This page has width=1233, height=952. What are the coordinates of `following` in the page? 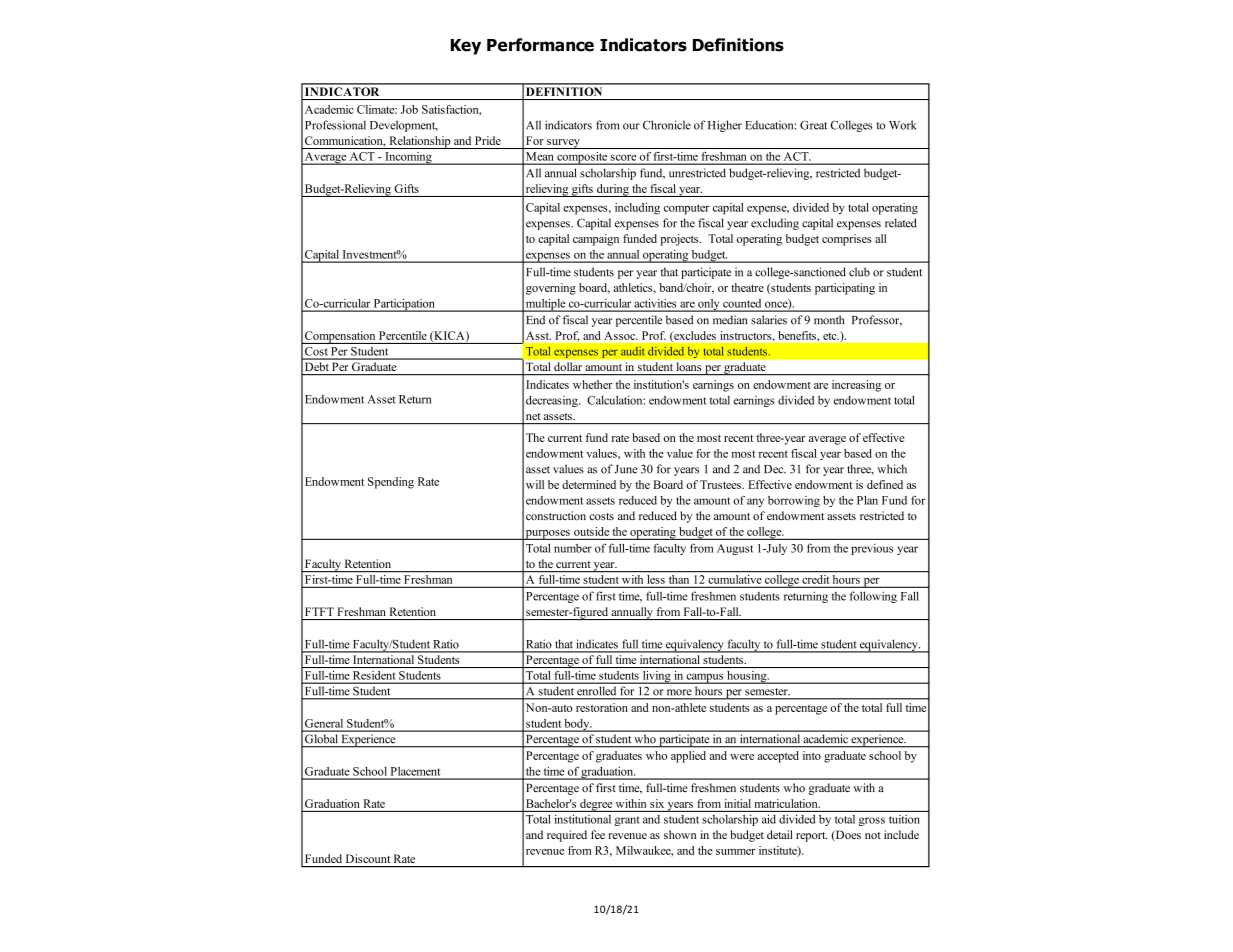 It's located at (873, 597).
